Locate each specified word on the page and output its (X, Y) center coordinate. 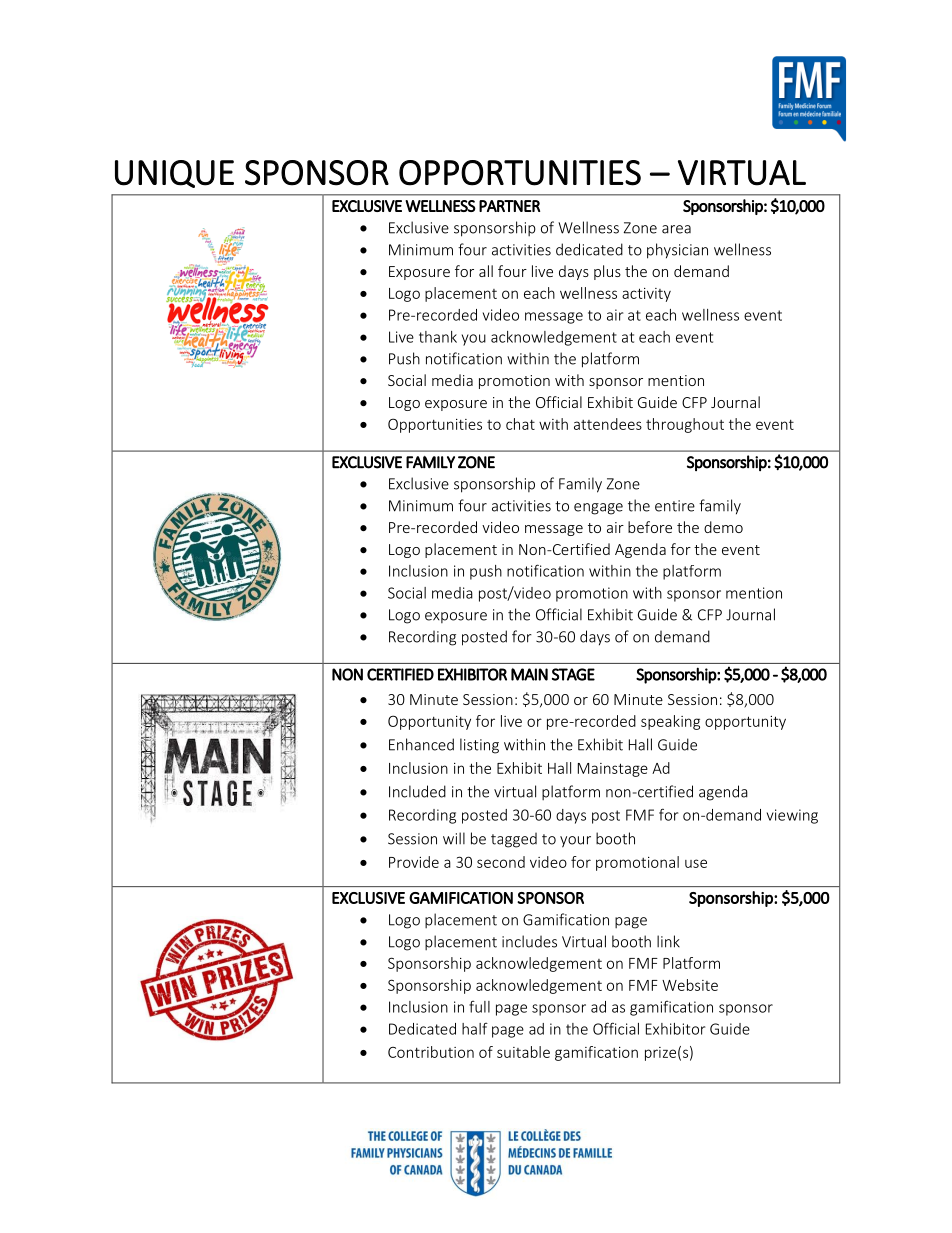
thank (438, 337)
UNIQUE (174, 174)
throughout (685, 425)
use (696, 863)
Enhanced (421, 744)
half (475, 1029)
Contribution (431, 1052)
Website (690, 985)
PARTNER (509, 206)
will (454, 838)
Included (417, 791)
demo (723, 527)
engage (598, 509)
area (676, 229)
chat (520, 424)
